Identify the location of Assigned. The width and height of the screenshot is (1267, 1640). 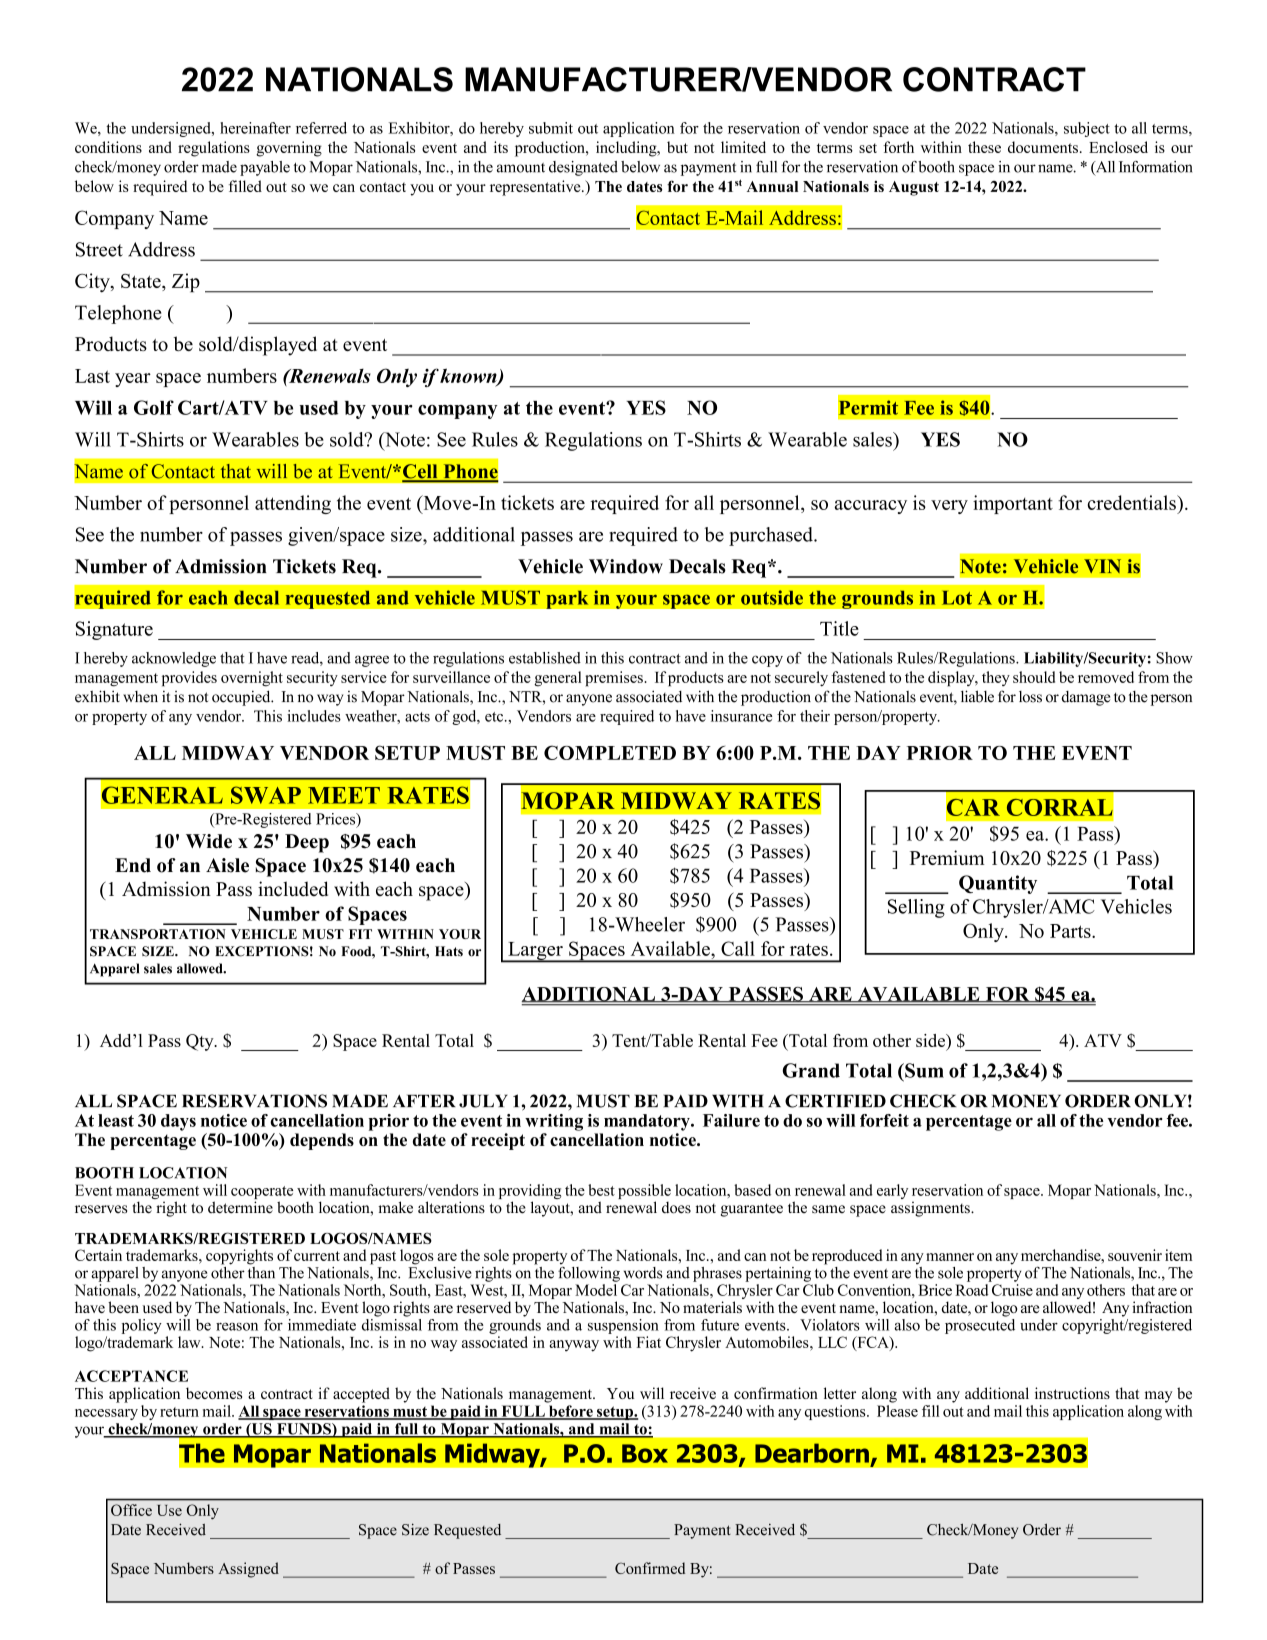
(248, 1570).
